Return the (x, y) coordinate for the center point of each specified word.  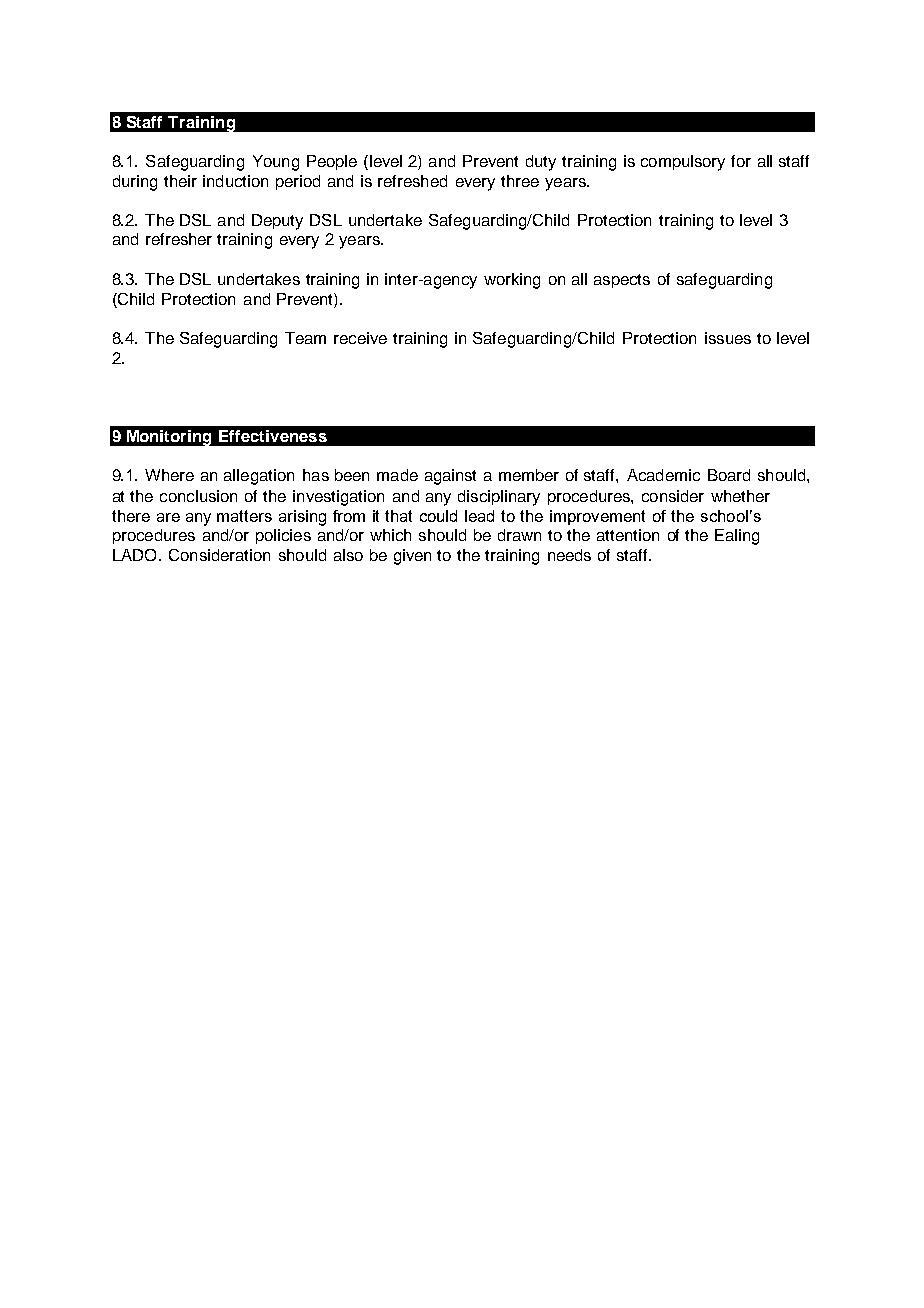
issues (728, 338)
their (180, 181)
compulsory (683, 163)
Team (305, 338)
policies (283, 536)
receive (360, 338)
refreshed (412, 181)
